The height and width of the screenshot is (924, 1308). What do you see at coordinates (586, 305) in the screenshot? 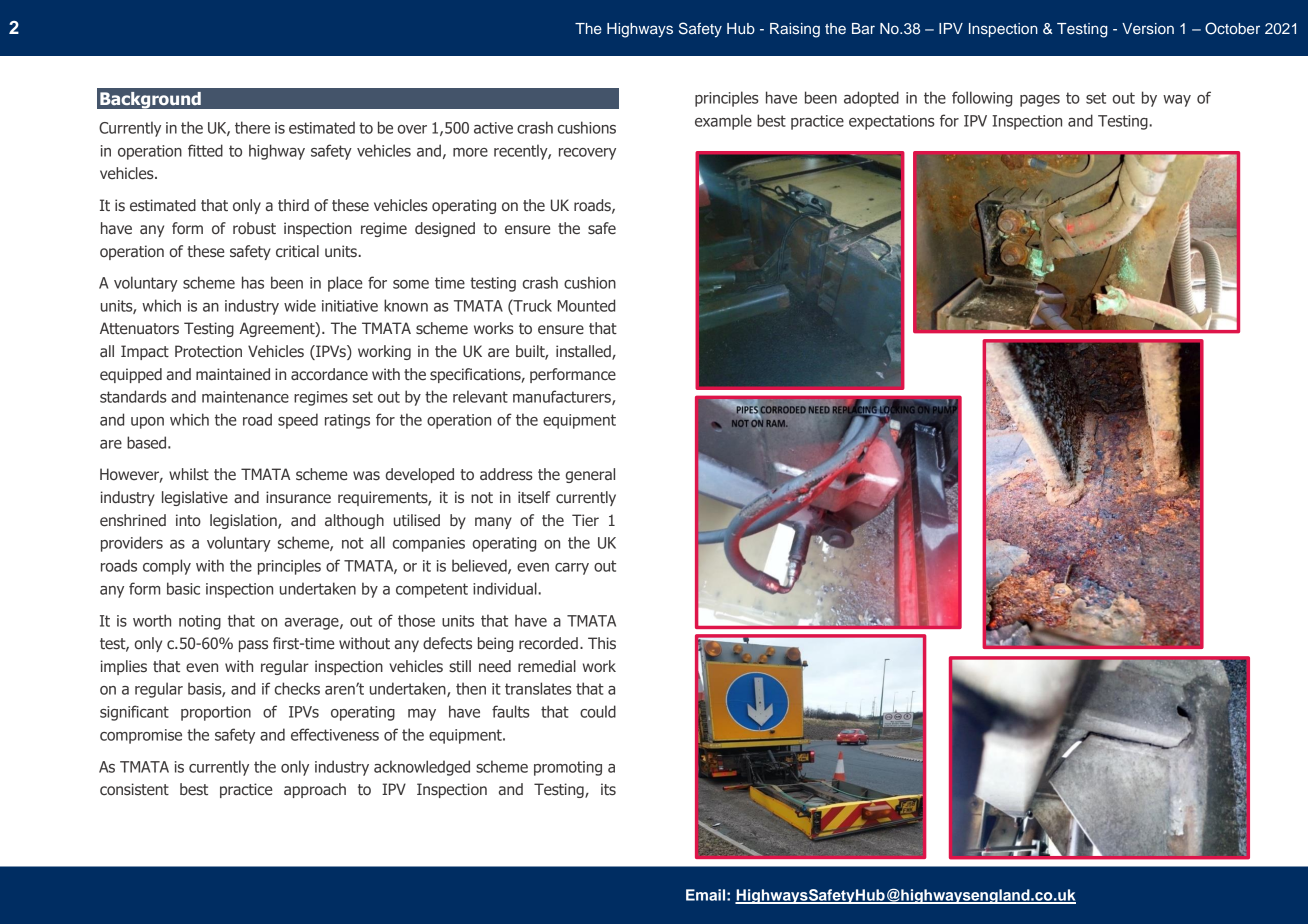
I see `Mounted` at bounding box center [586, 305].
